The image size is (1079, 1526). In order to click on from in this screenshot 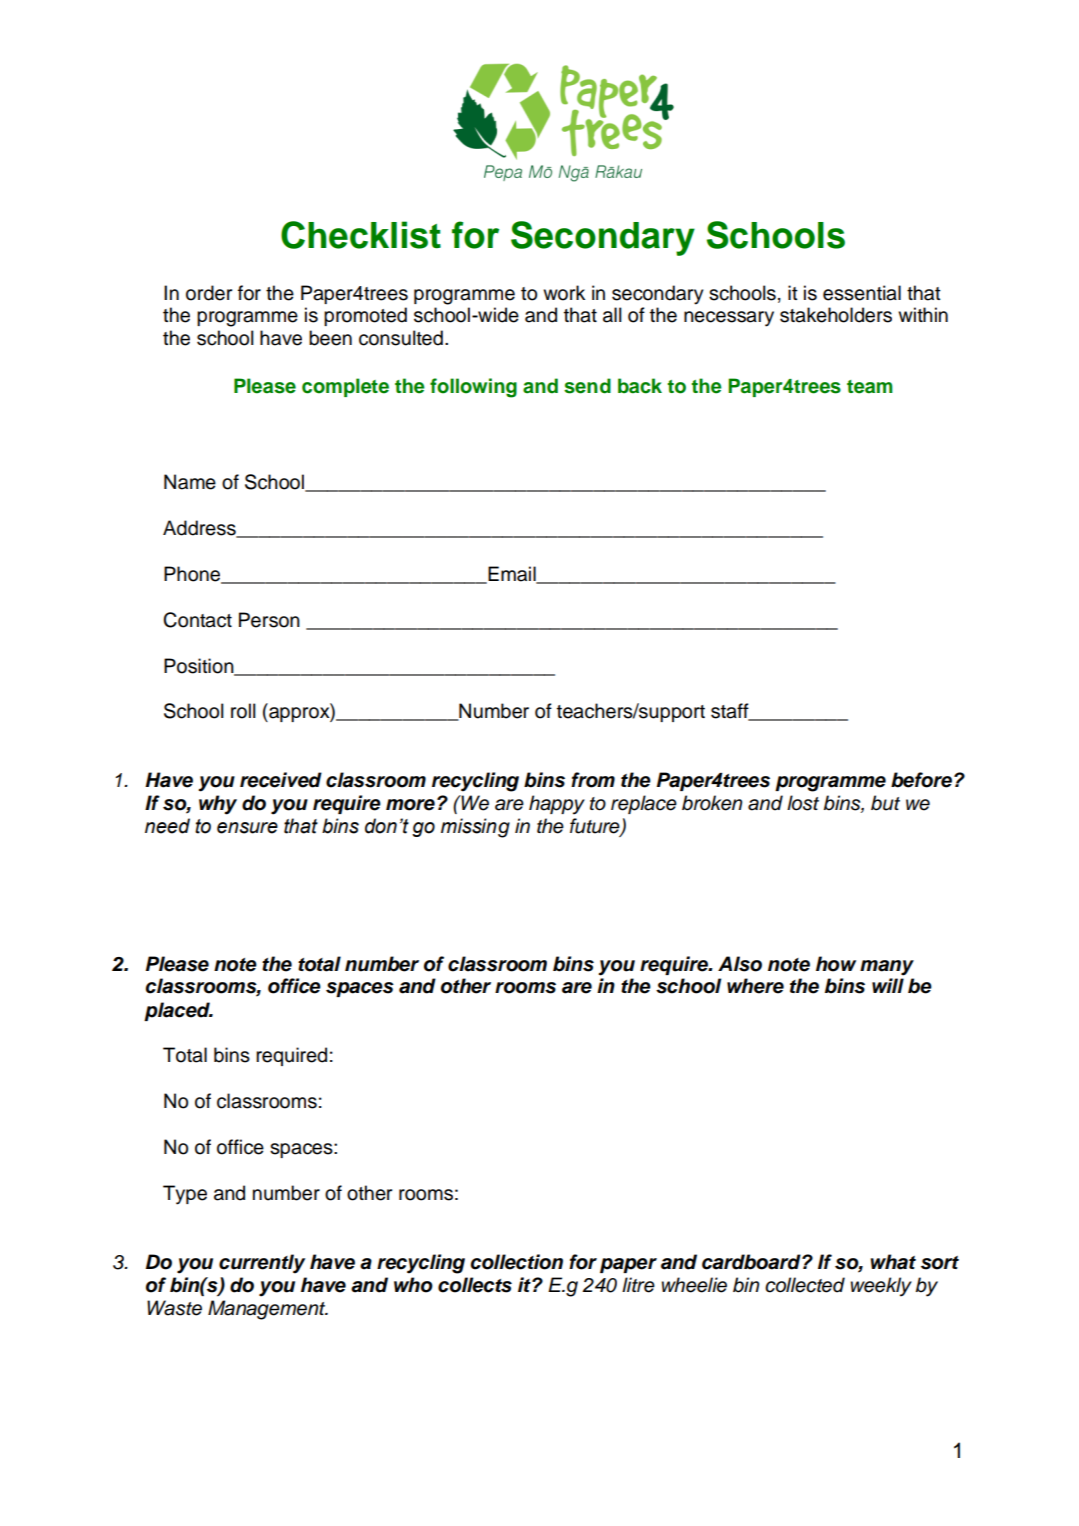, I will do `click(593, 780)`.
